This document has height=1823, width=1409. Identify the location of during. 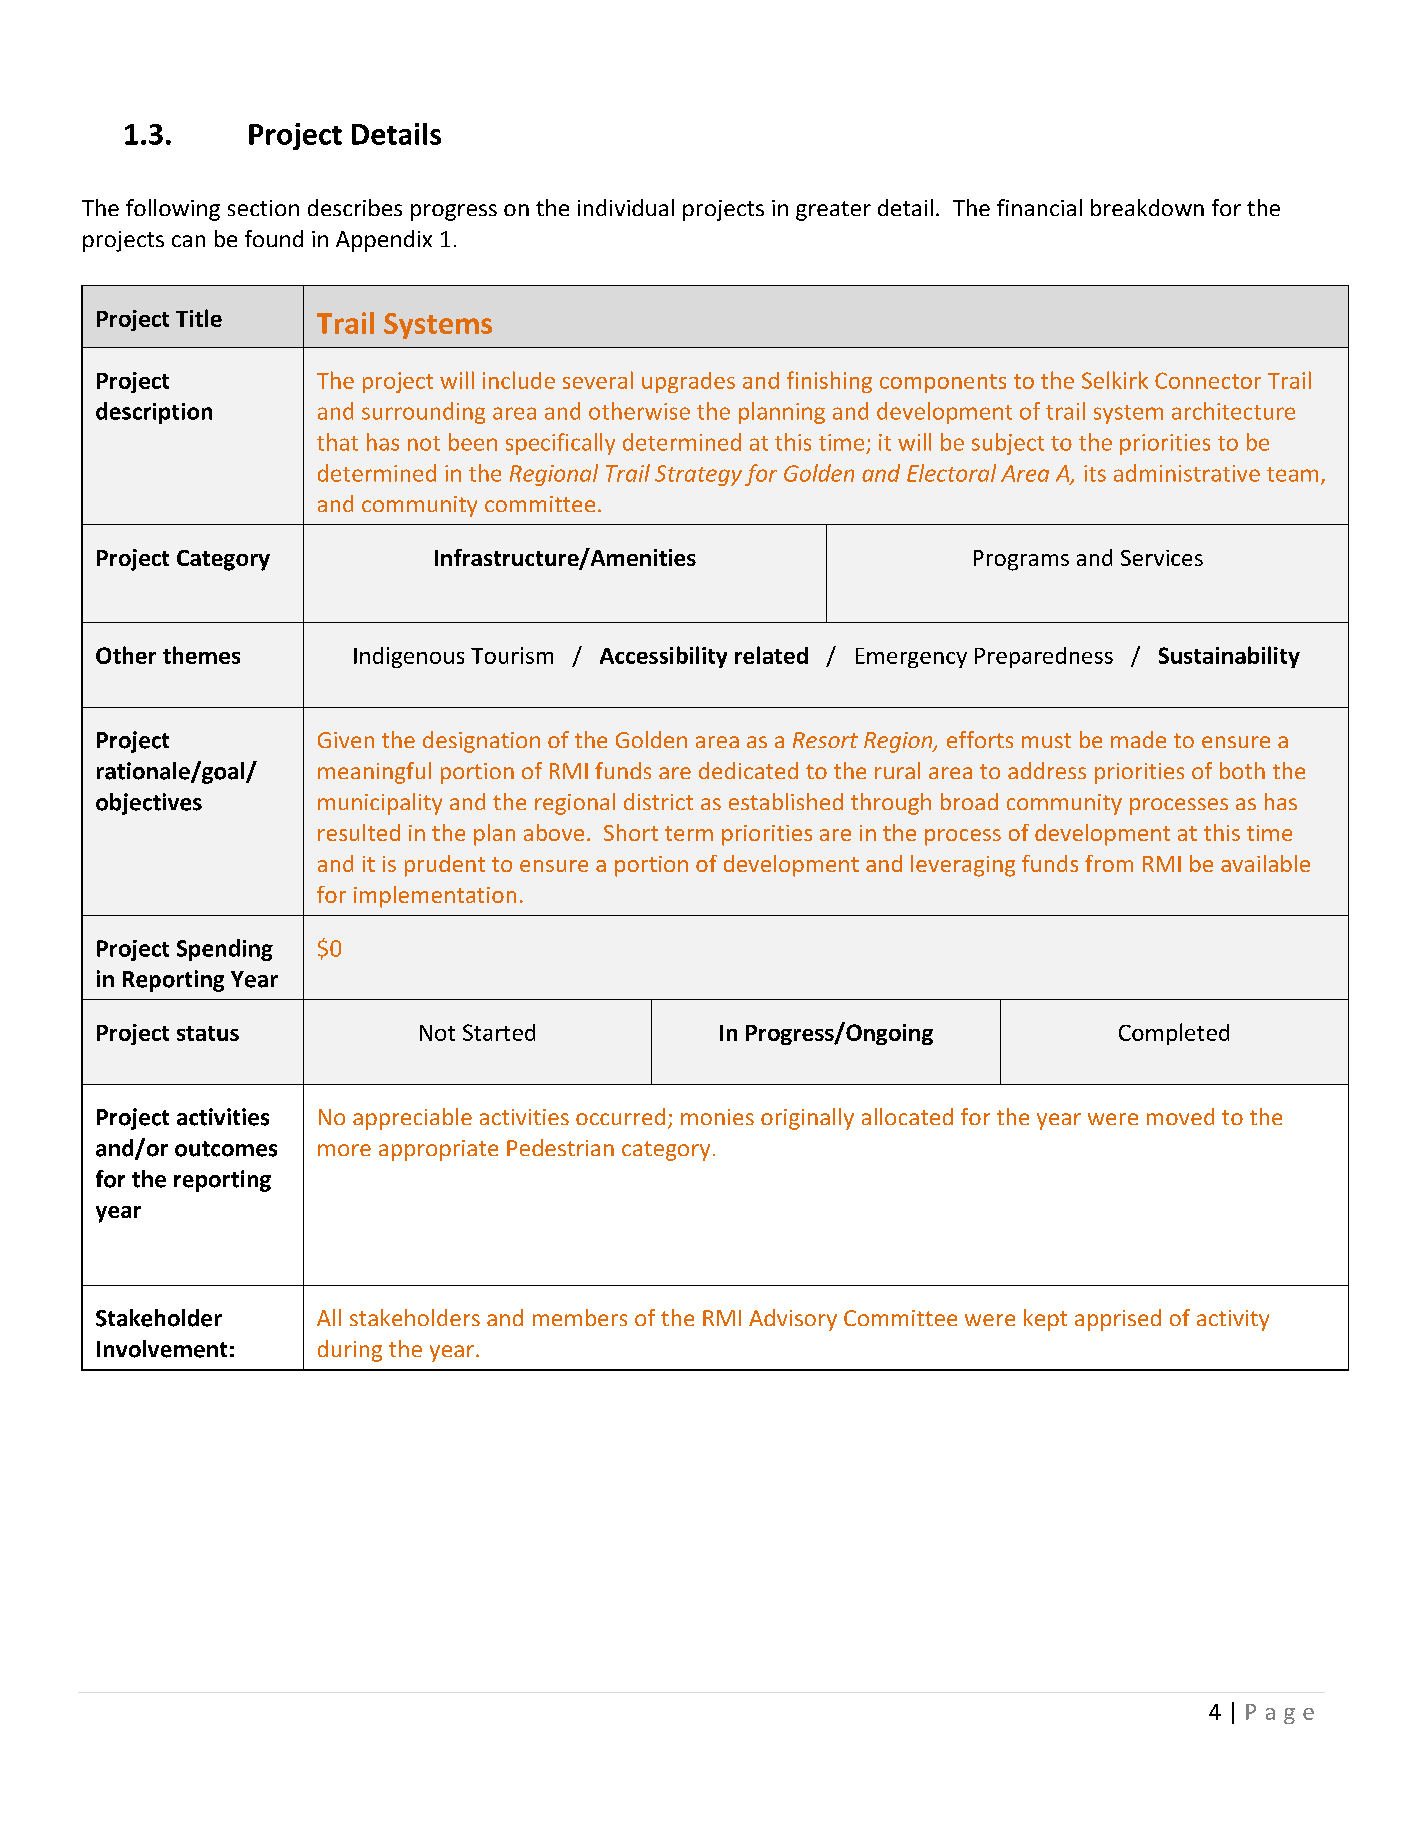
(350, 1351).
